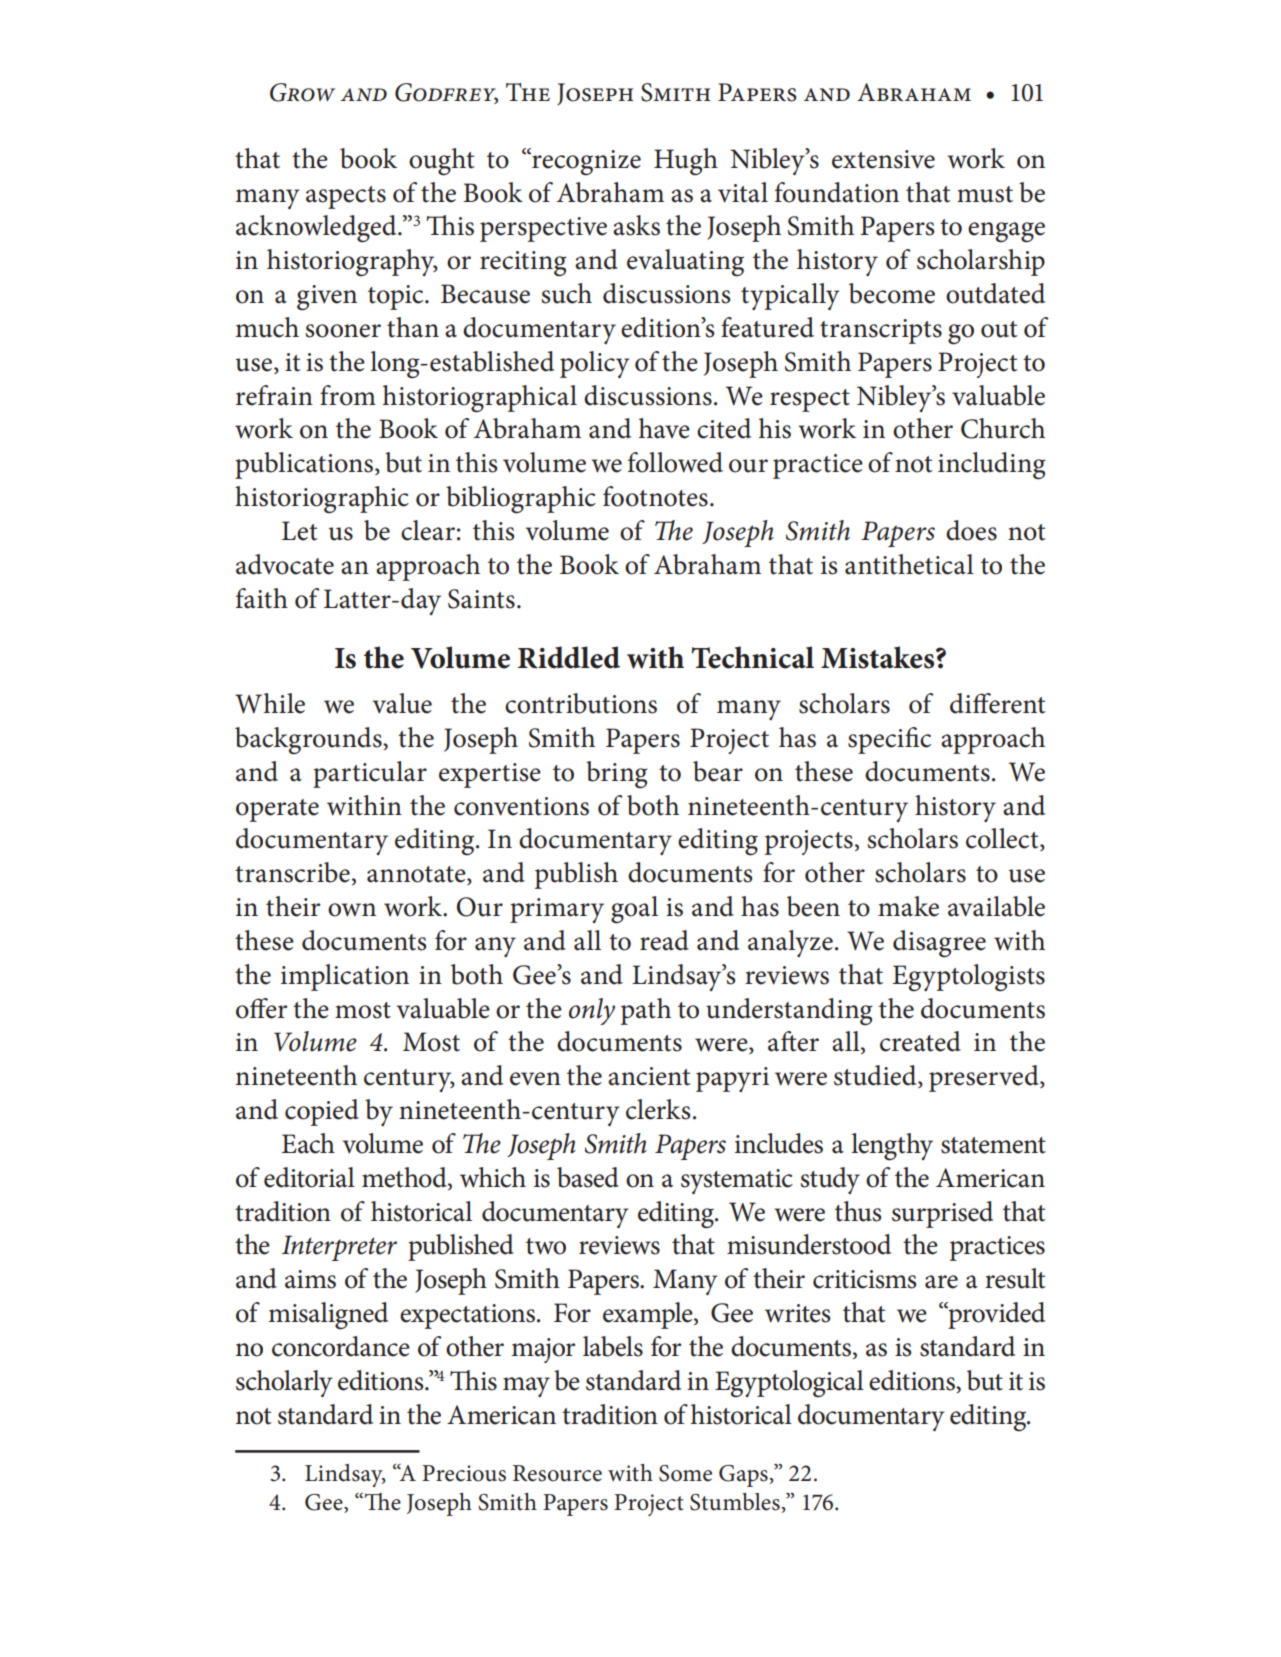 Image resolution: width=1281 pixels, height=1657 pixels. Describe the element at coordinates (302, 92) in the image. I see `Grow` at that location.
